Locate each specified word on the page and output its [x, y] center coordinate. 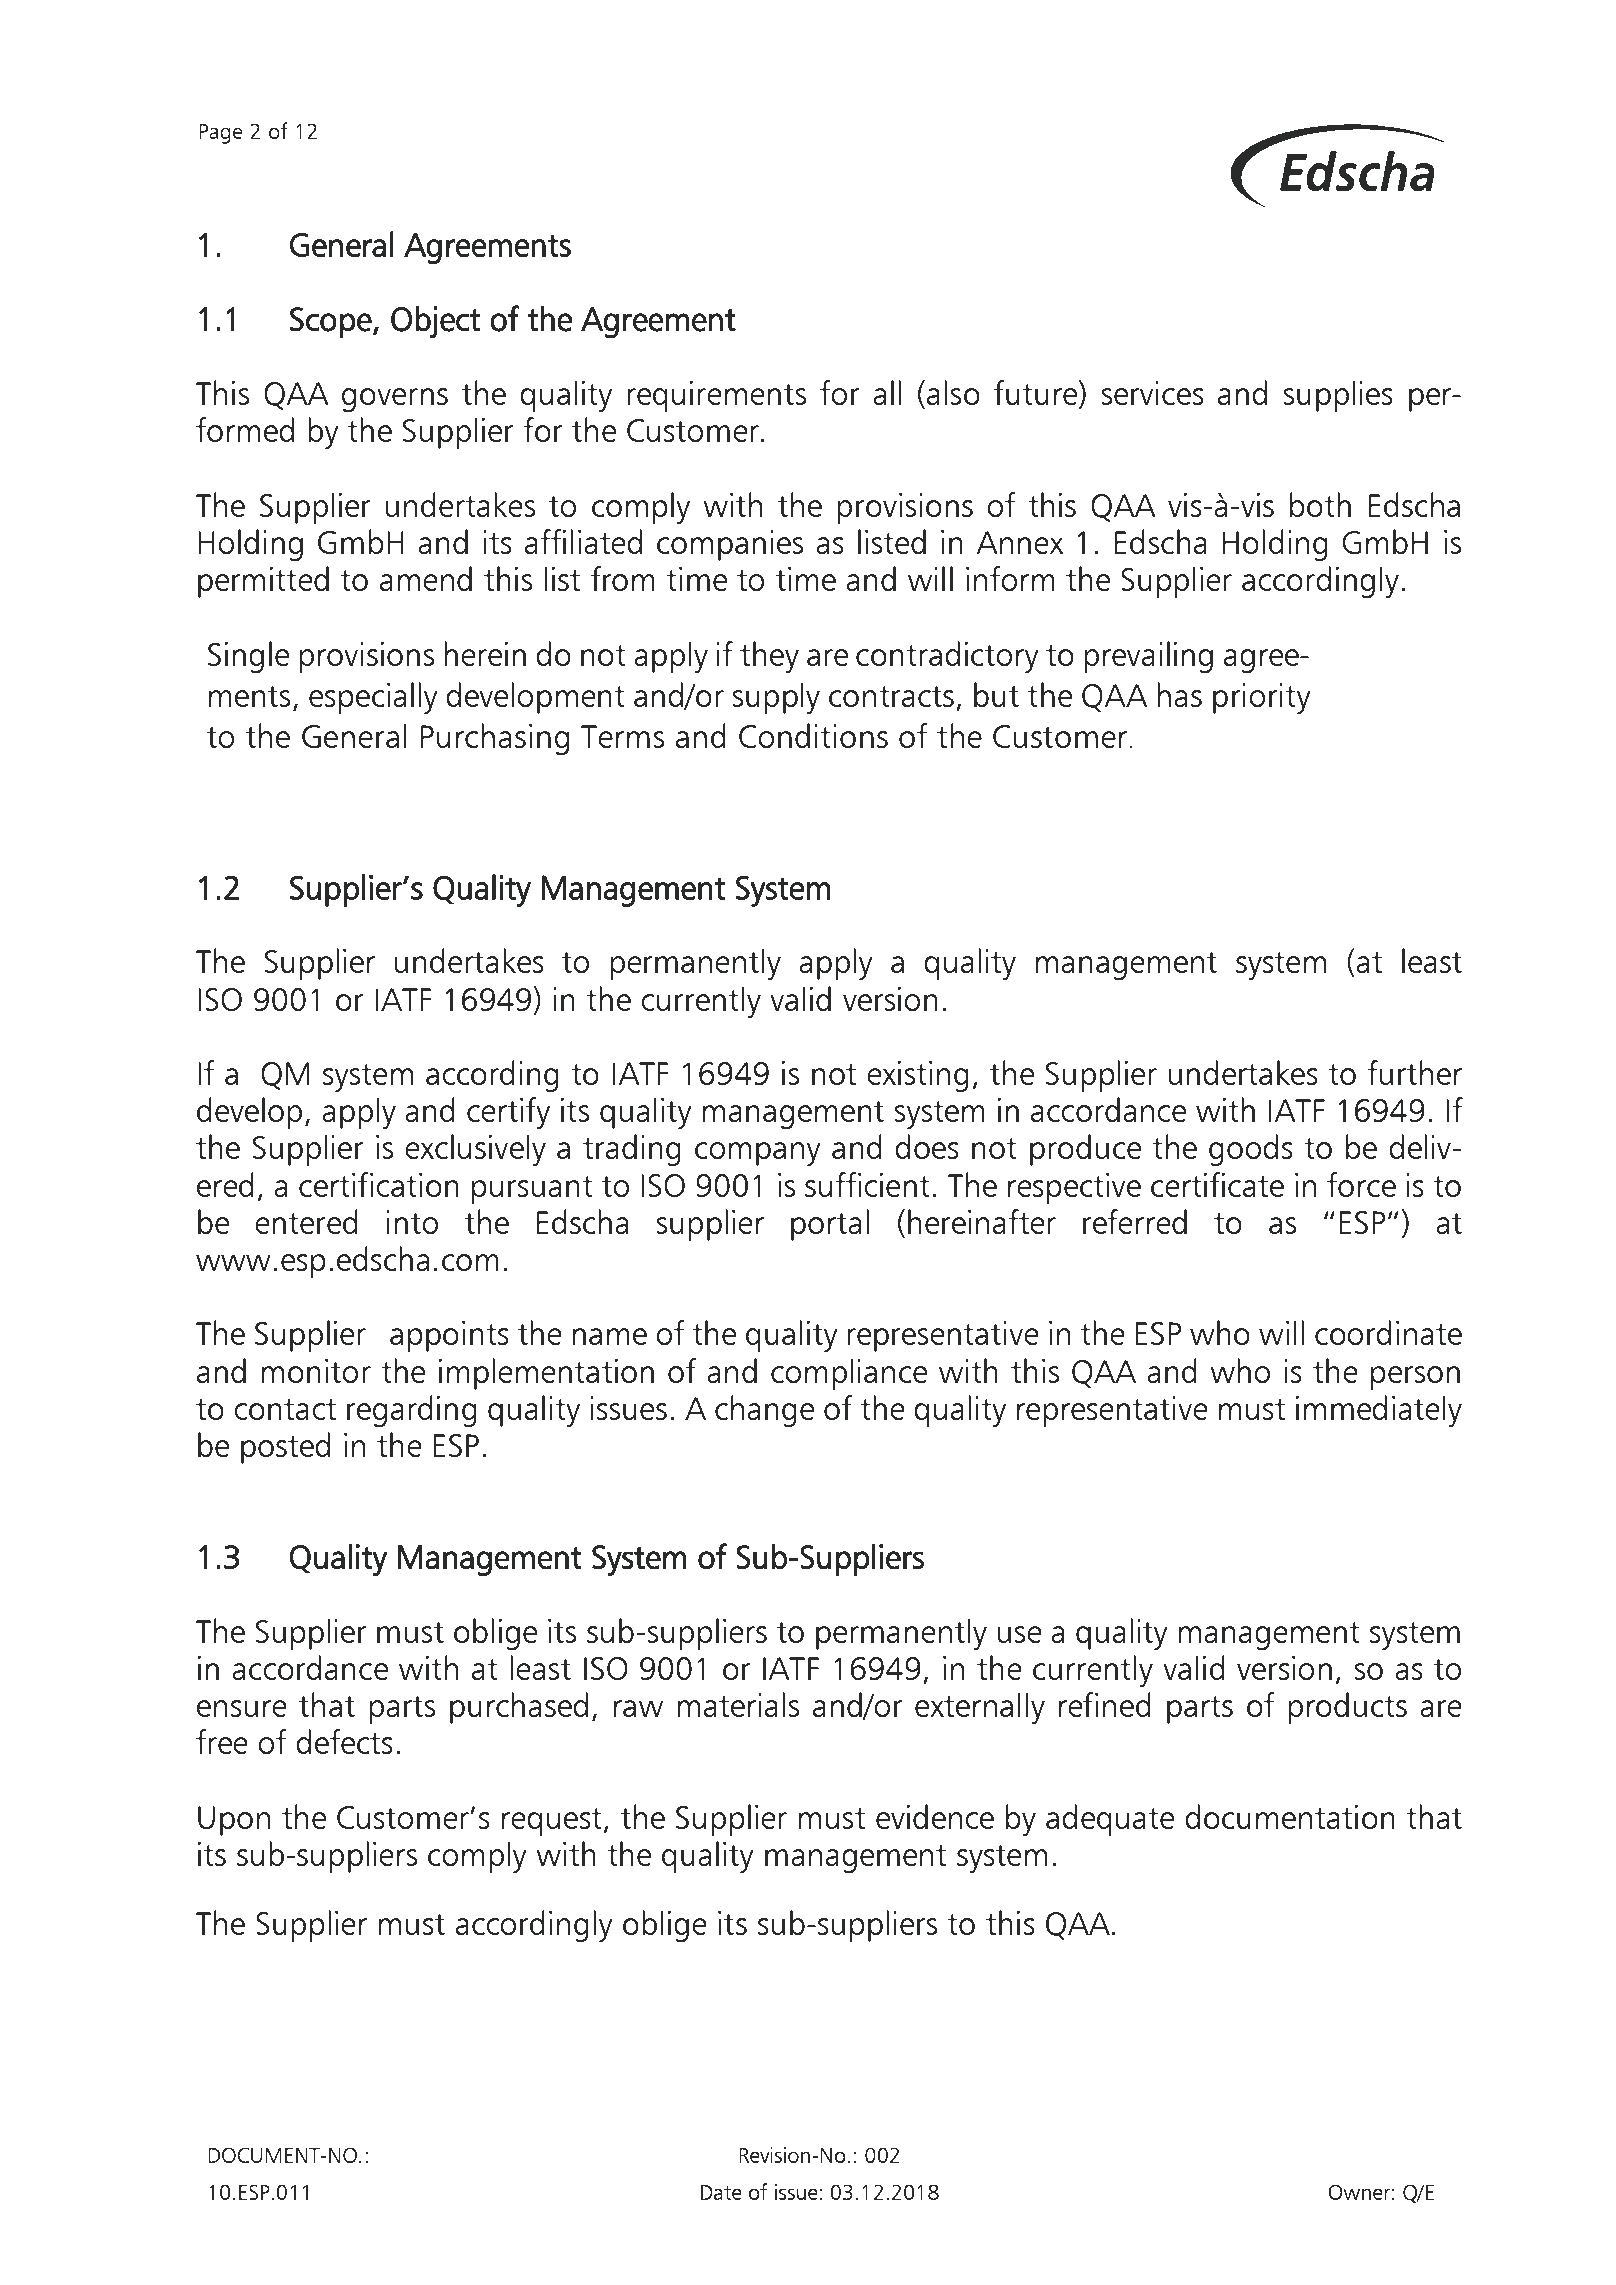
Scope [332, 322]
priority [1262, 698]
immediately [1379, 1411]
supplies [1338, 396]
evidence [935, 1816]
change [764, 1411]
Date [721, 2192]
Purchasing [495, 739]
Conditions [813, 735]
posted [285, 1448]
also [953, 392]
